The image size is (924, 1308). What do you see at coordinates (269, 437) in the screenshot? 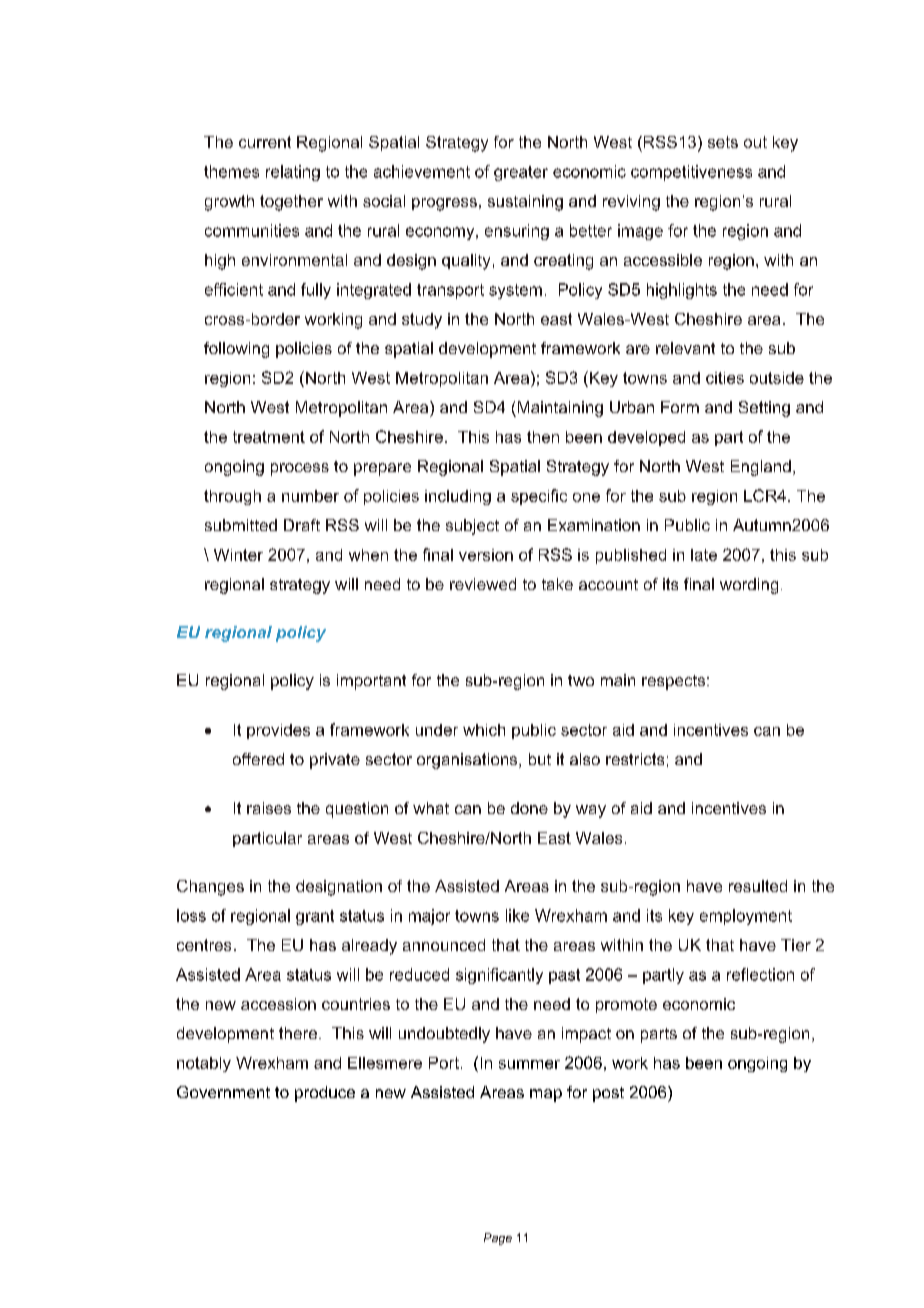
I see `treatment` at bounding box center [269, 437].
